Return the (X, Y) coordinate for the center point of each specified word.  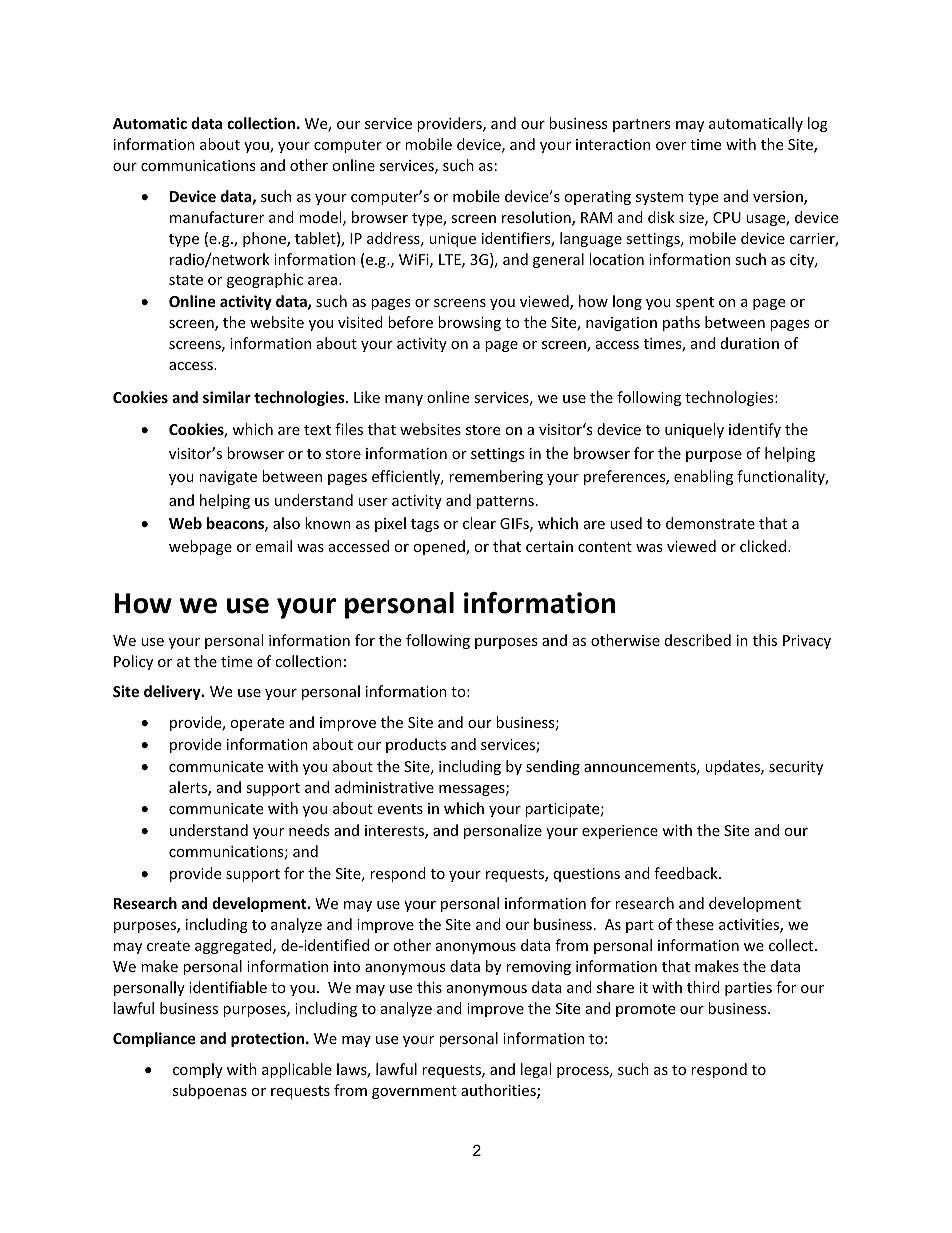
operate (257, 724)
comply (198, 1070)
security (796, 768)
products (416, 745)
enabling (703, 477)
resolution (537, 218)
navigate (228, 478)
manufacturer (217, 217)
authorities (499, 1091)
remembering (496, 477)
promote (645, 1010)
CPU (727, 217)
